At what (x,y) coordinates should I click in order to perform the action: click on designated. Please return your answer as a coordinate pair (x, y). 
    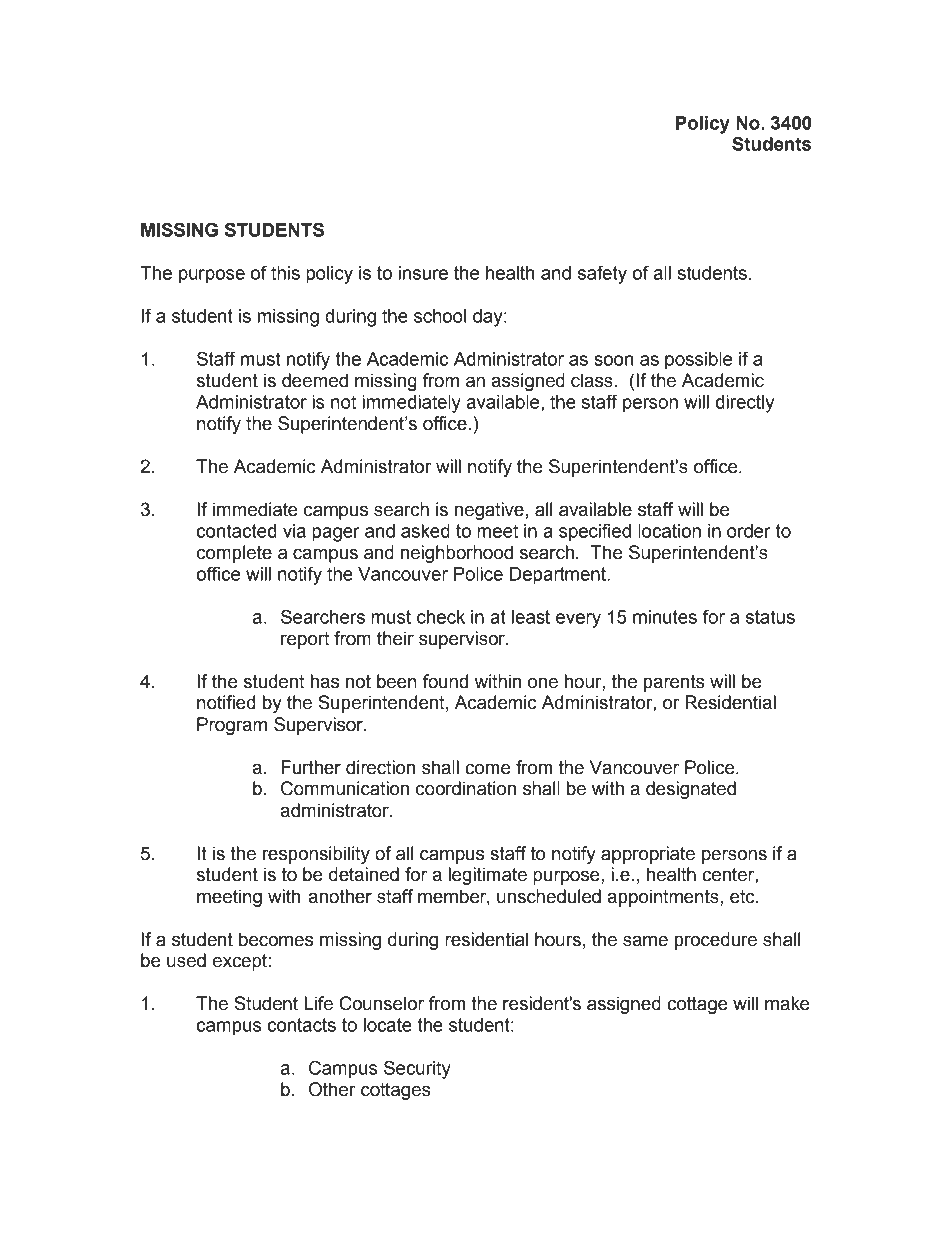
    Looking at the image, I should click on (691, 790).
